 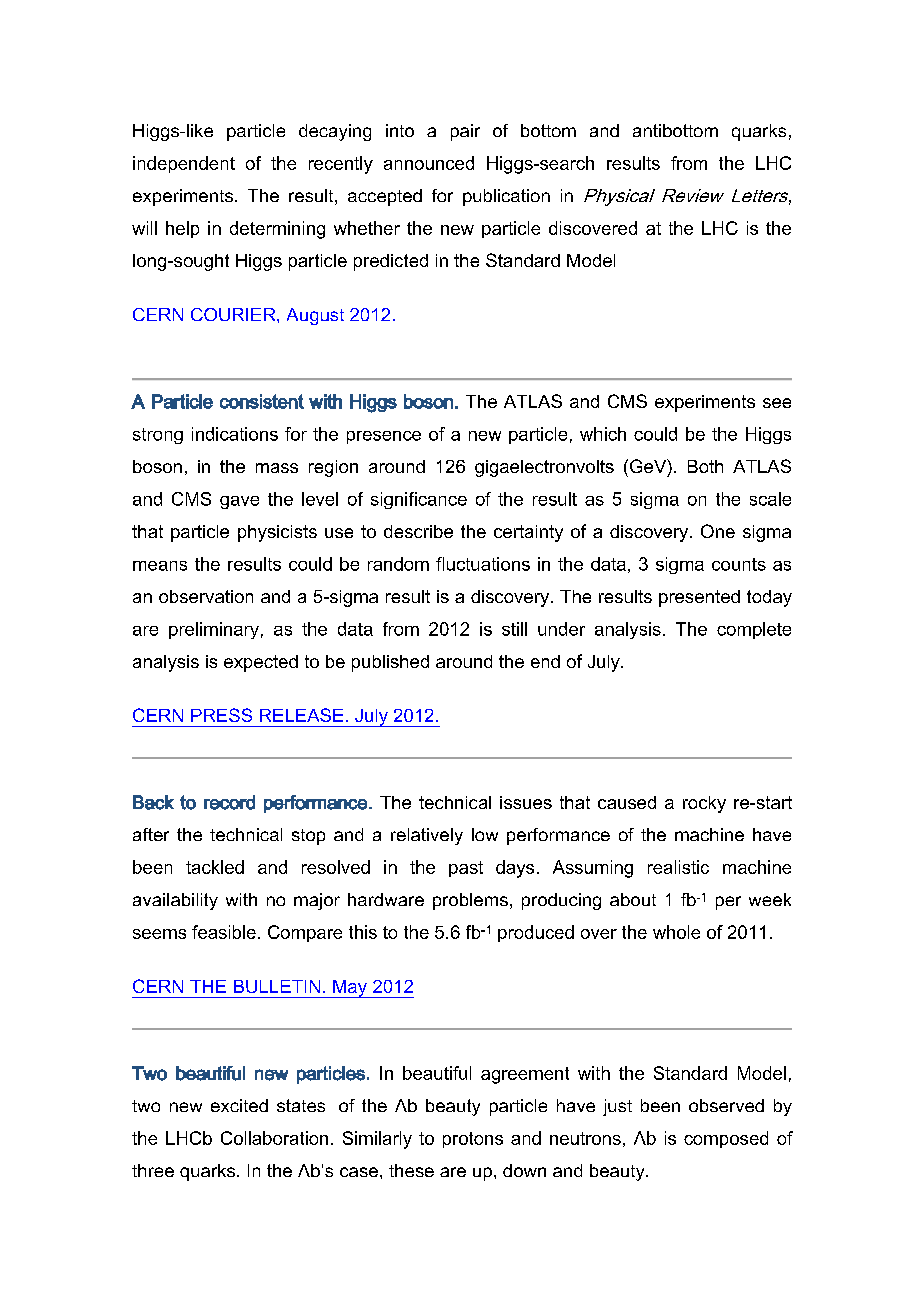 I want to click on independent, so click(x=184, y=164).
